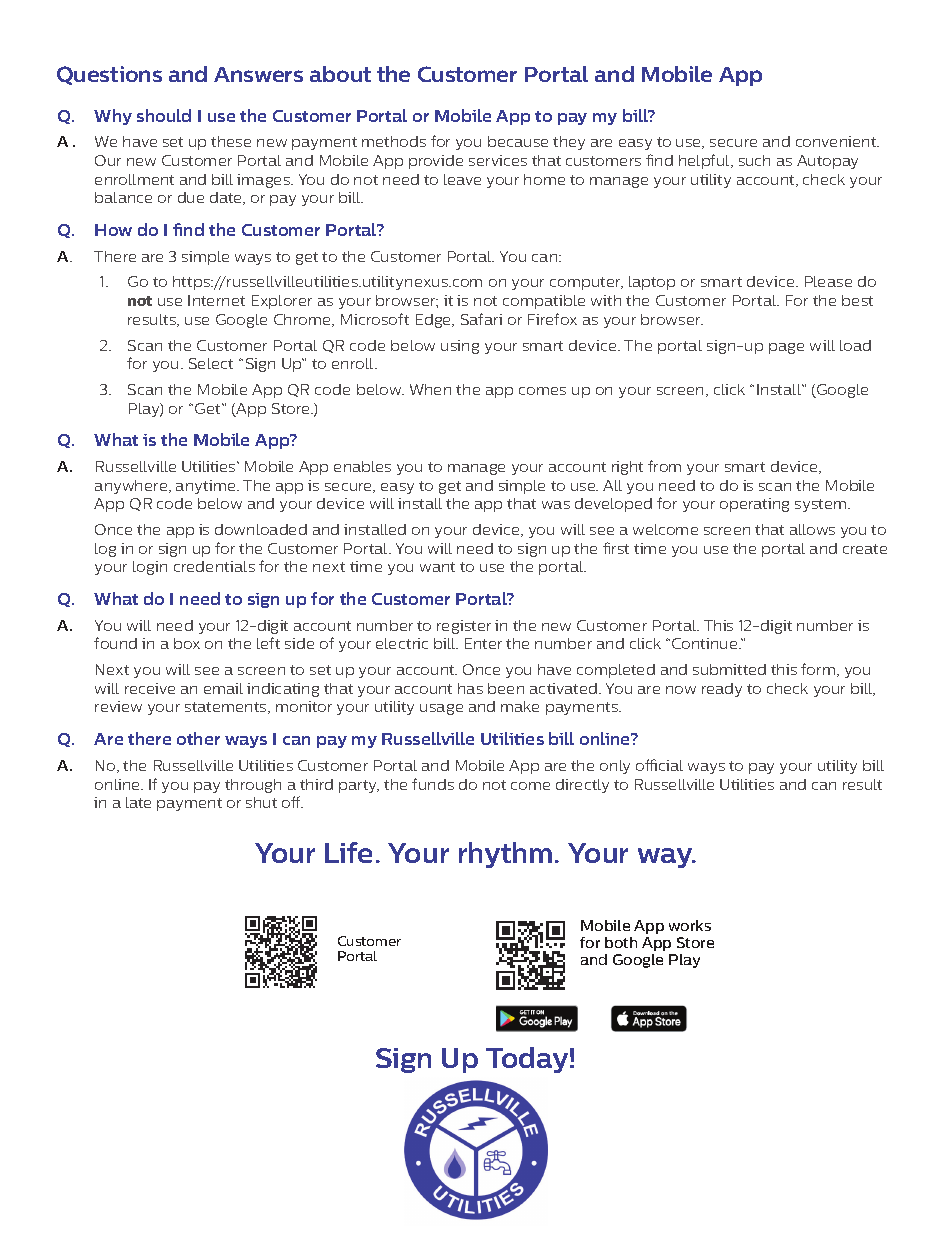 The image size is (952, 1233). I want to click on Life, so click(348, 852).
